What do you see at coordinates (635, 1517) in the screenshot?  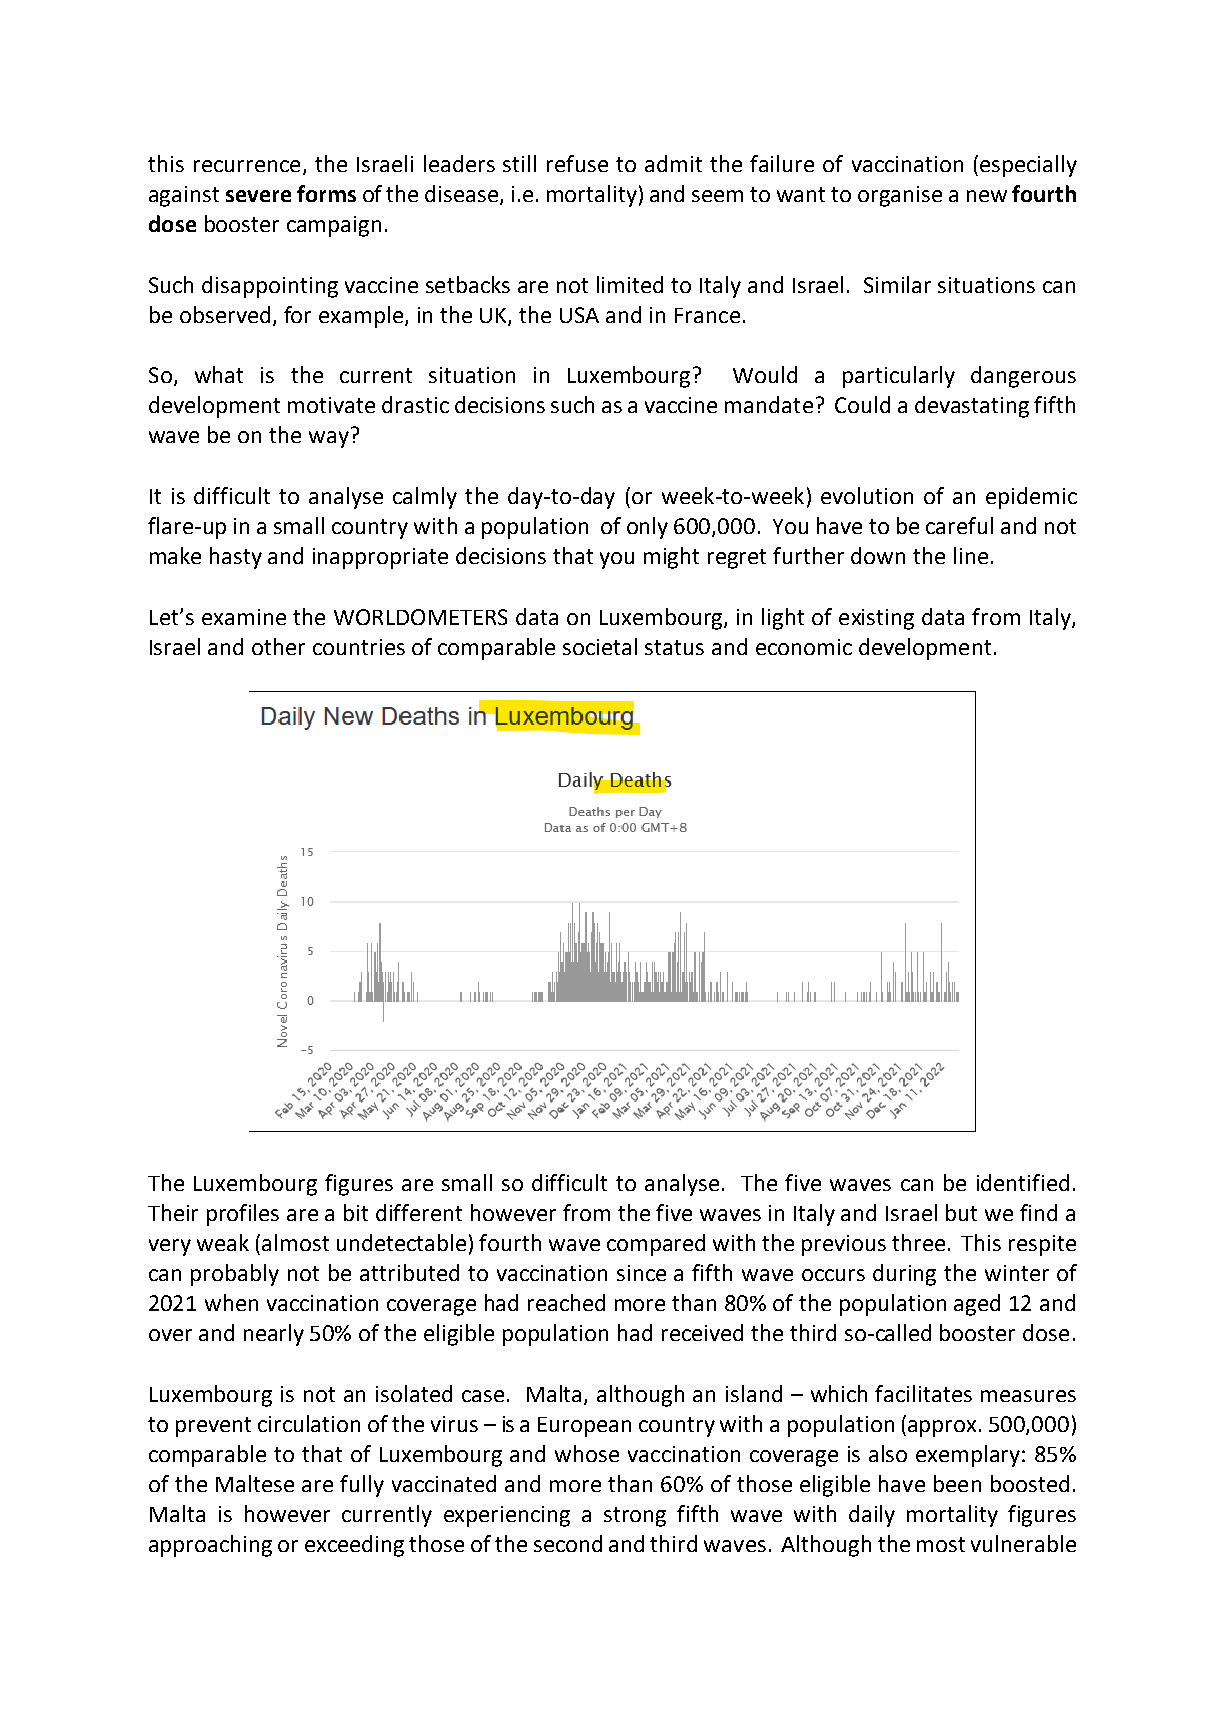 I see `strong` at bounding box center [635, 1517].
